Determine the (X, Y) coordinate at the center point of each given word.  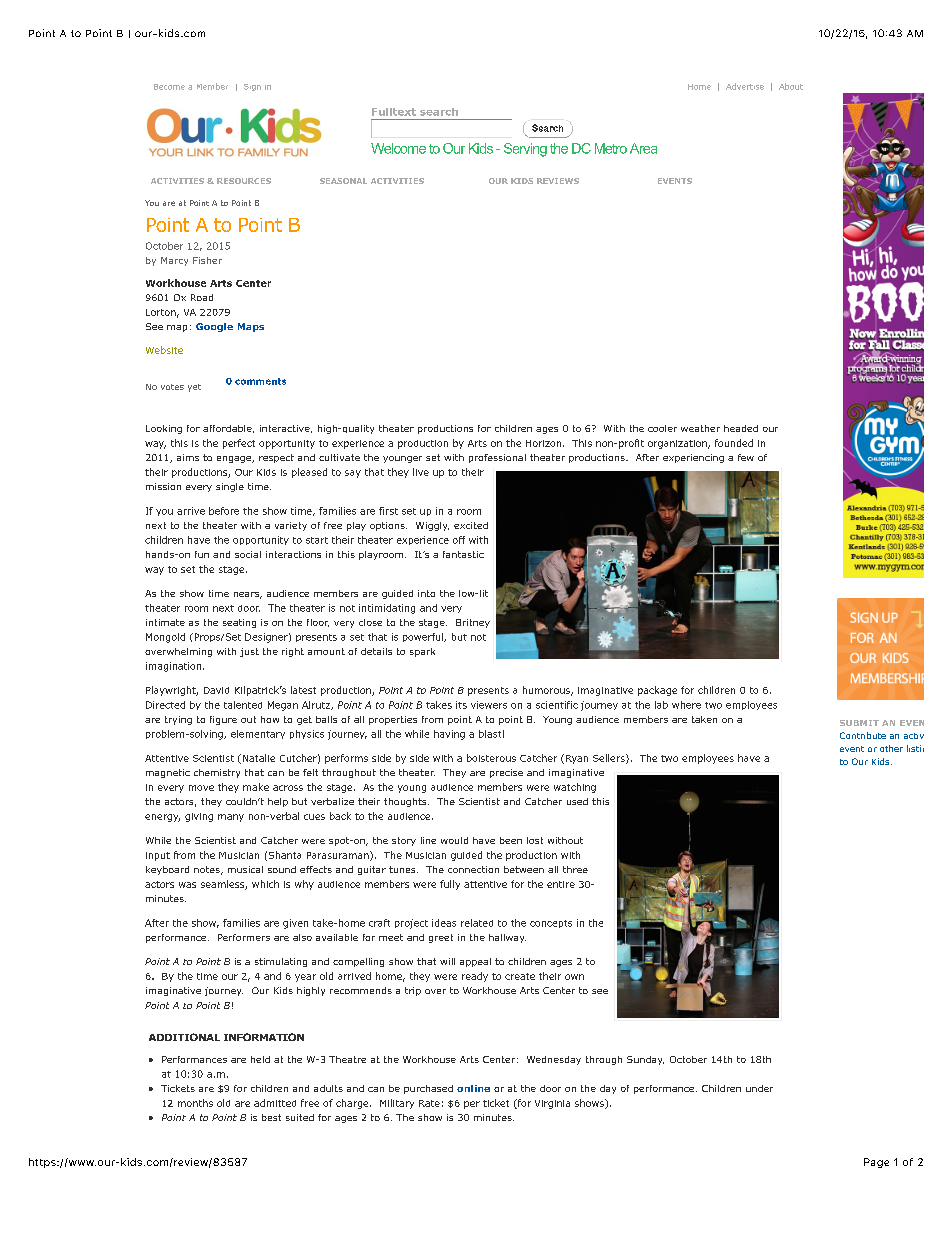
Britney (473, 623)
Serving (525, 150)
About (791, 86)
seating (239, 623)
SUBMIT (859, 723)
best (271, 1117)
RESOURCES (244, 181)
